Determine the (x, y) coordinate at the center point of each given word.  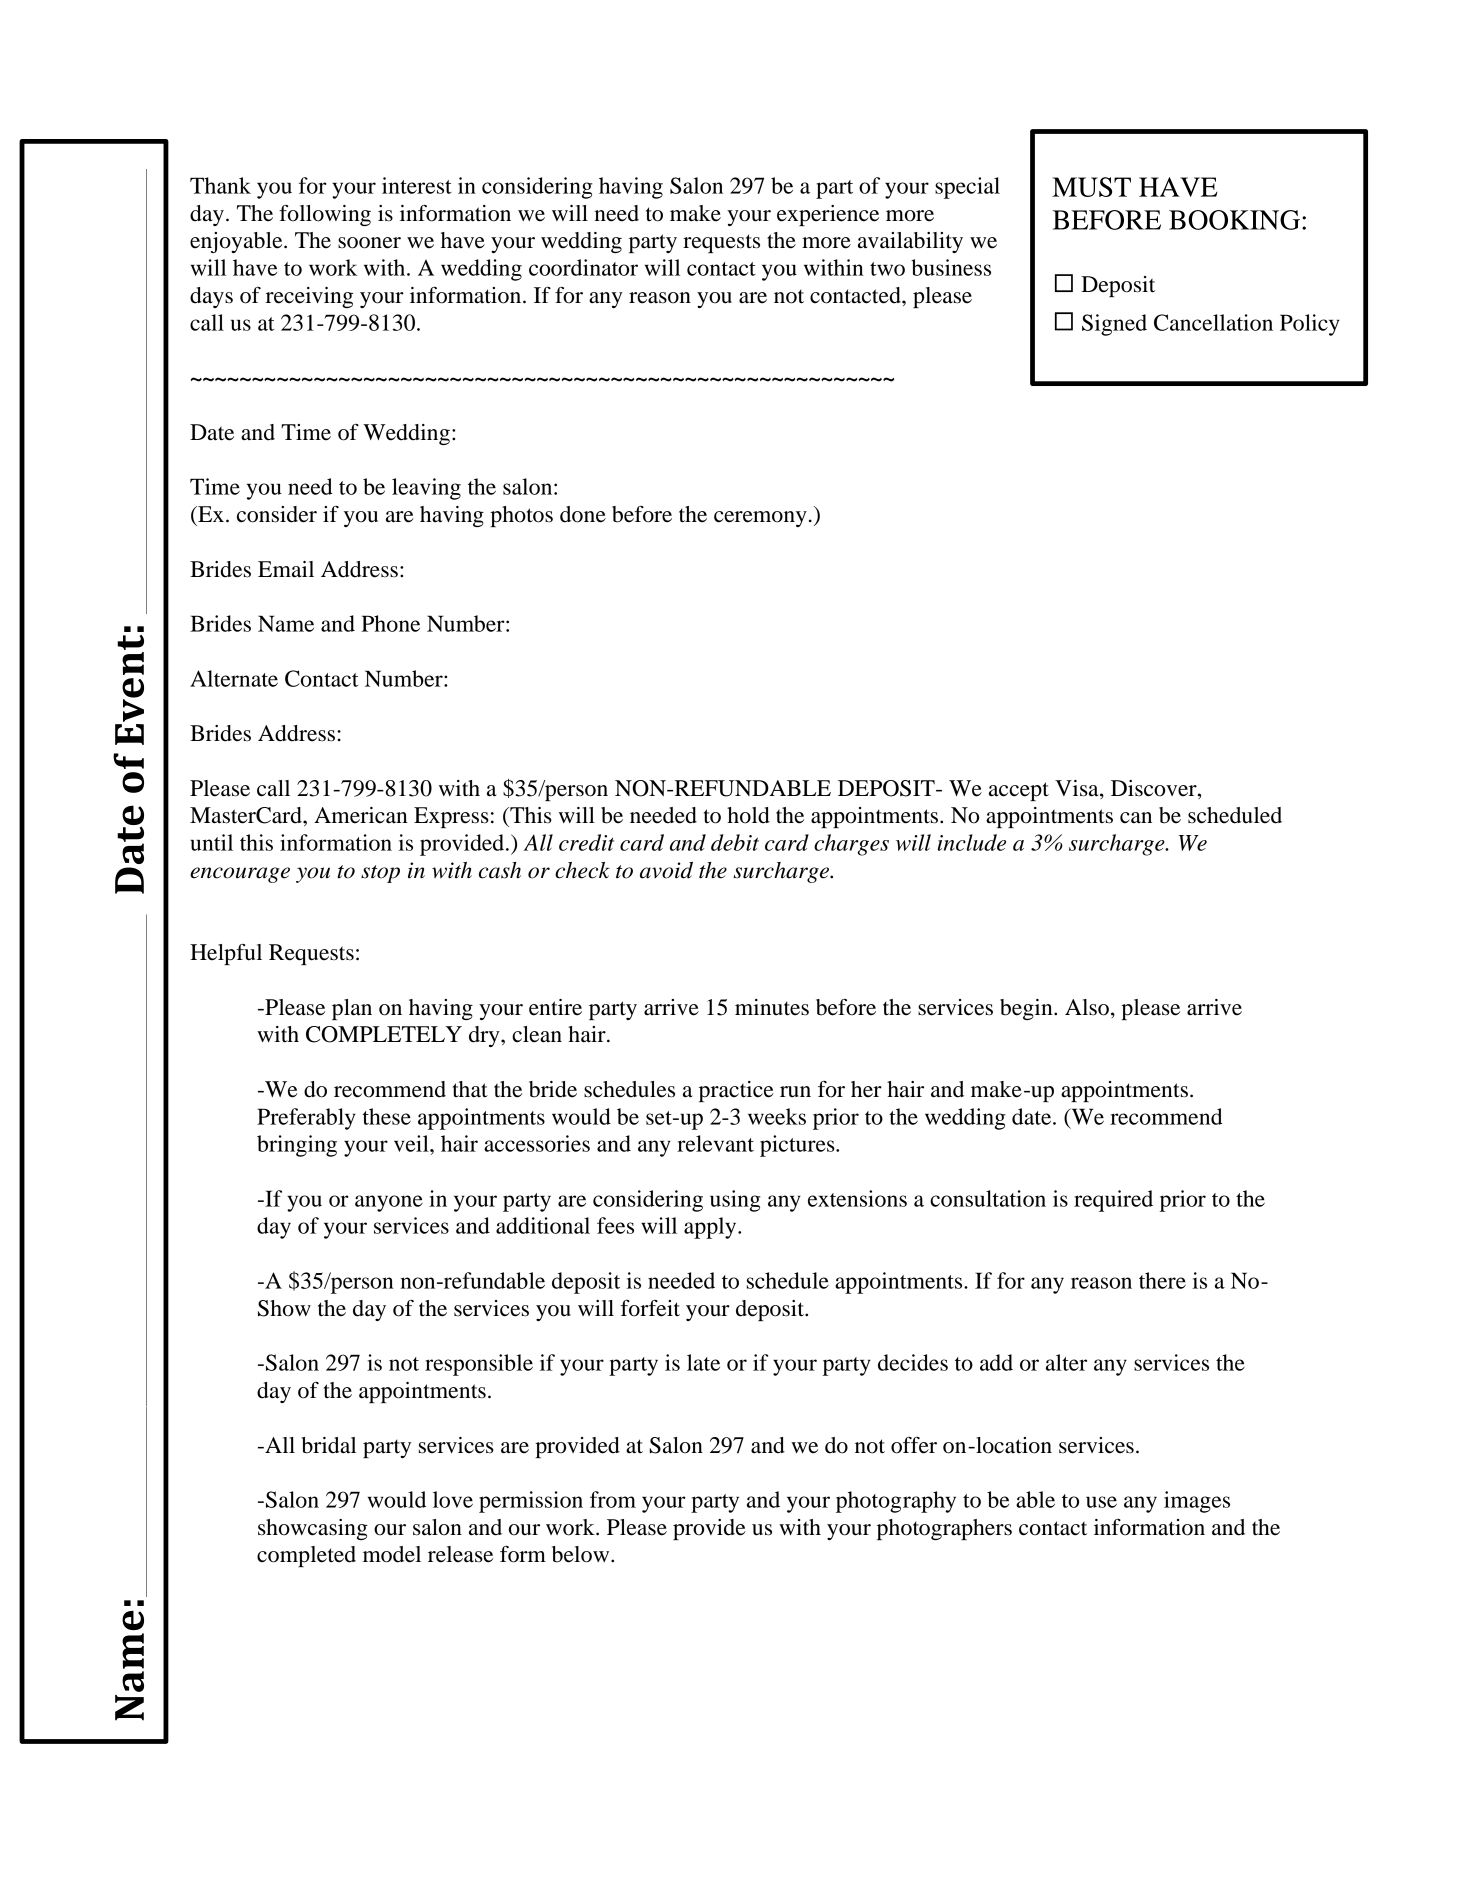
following (325, 215)
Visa (1078, 789)
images (1197, 1502)
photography (896, 1502)
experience (828, 215)
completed (306, 1556)
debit (735, 842)
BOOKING (1234, 220)
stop (380, 874)
